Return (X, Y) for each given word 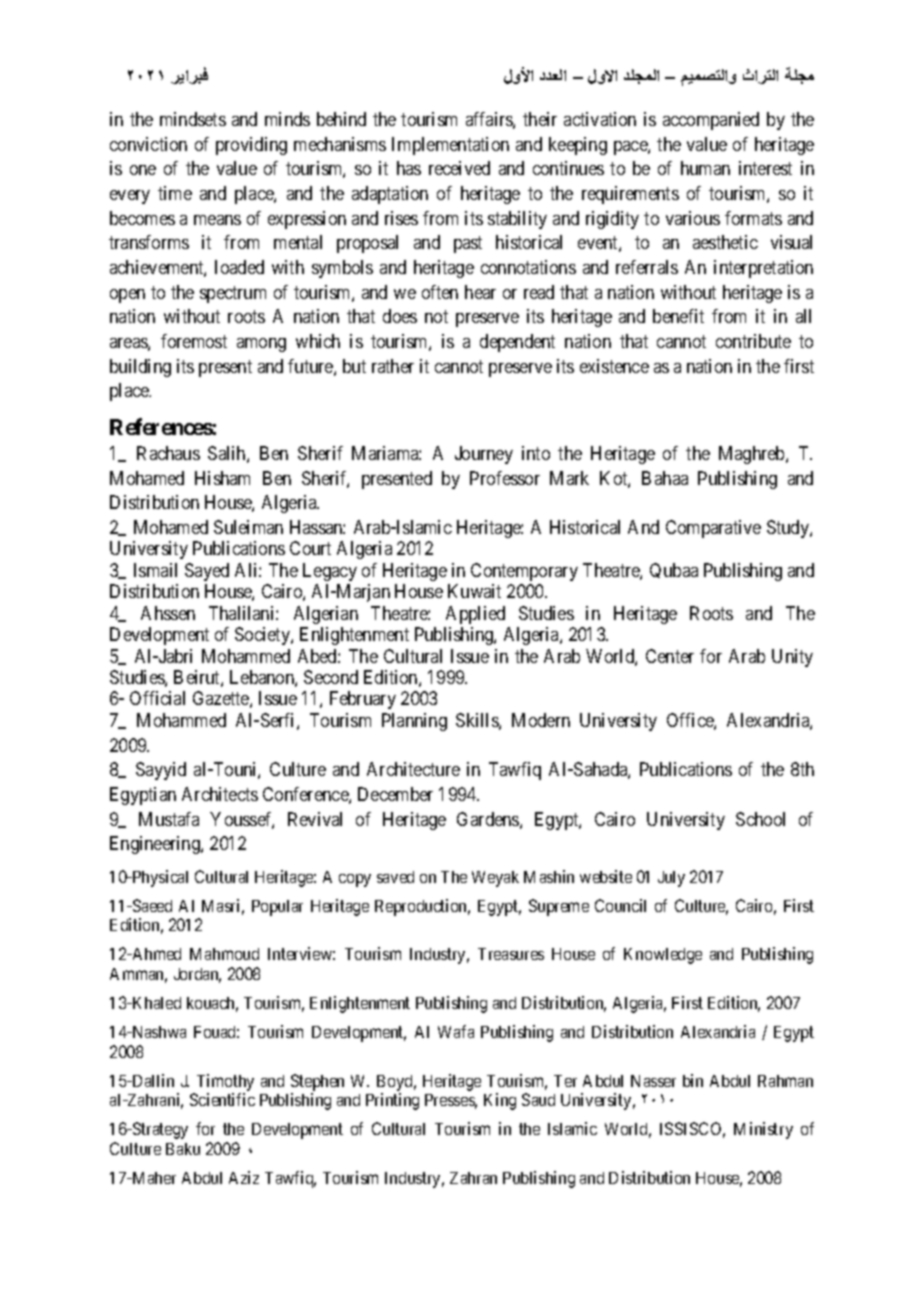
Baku (183, 1149)
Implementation (450, 146)
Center (670, 656)
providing (251, 146)
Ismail (155, 570)
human (705, 168)
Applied (475, 615)
